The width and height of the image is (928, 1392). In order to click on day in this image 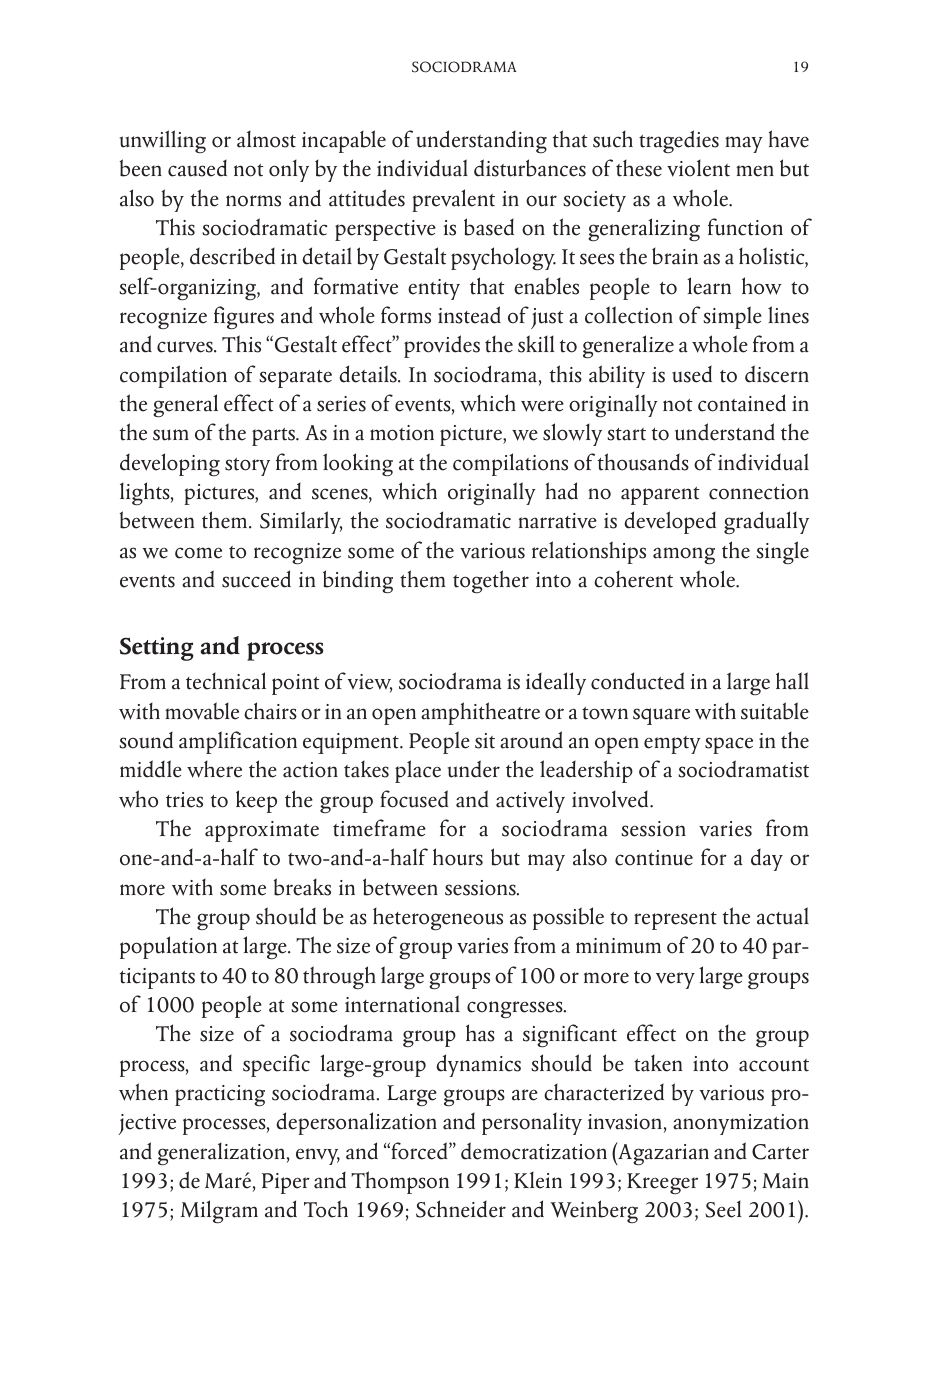, I will do `click(767, 859)`.
